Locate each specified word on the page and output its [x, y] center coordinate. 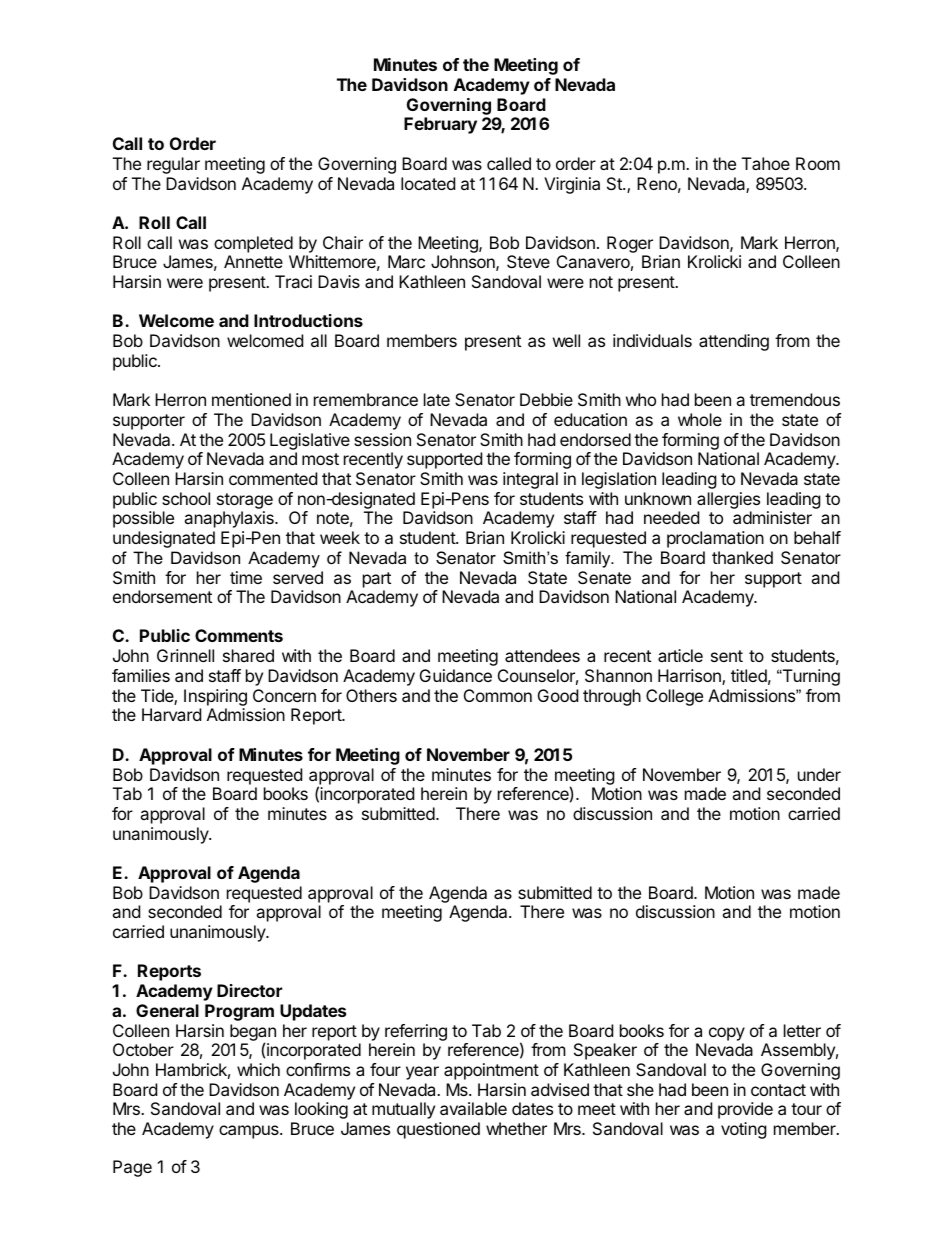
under [819, 774]
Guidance [456, 675]
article [680, 655]
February [440, 125]
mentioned [251, 399]
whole [700, 419]
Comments [239, 635]
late [437, 399]
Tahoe [766, 163]
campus [250, 1132]
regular [173, 165]
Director [249, 990]
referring [416, 1032]
